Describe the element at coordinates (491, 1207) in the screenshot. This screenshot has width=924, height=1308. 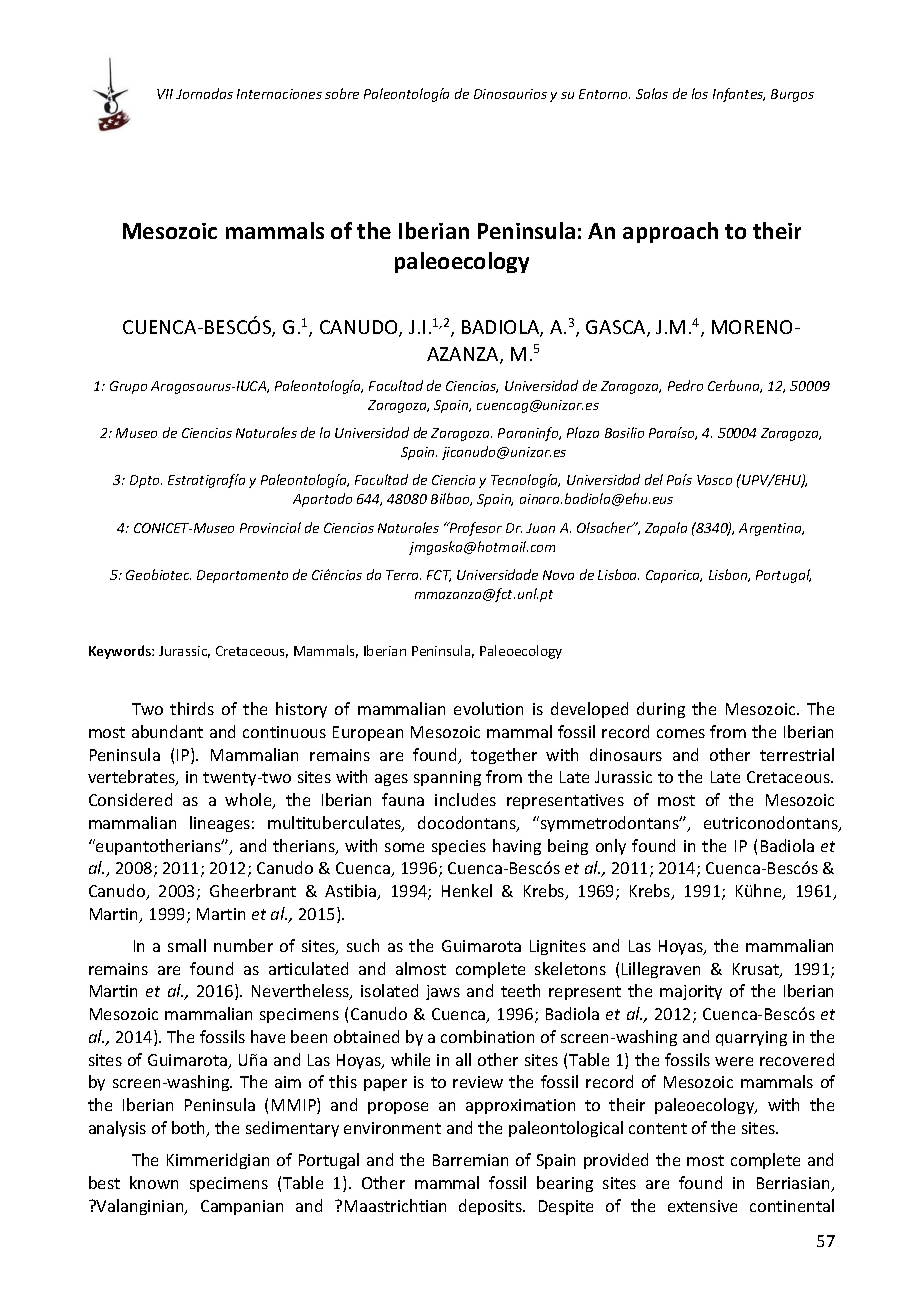
I see `deposits` at that location.
